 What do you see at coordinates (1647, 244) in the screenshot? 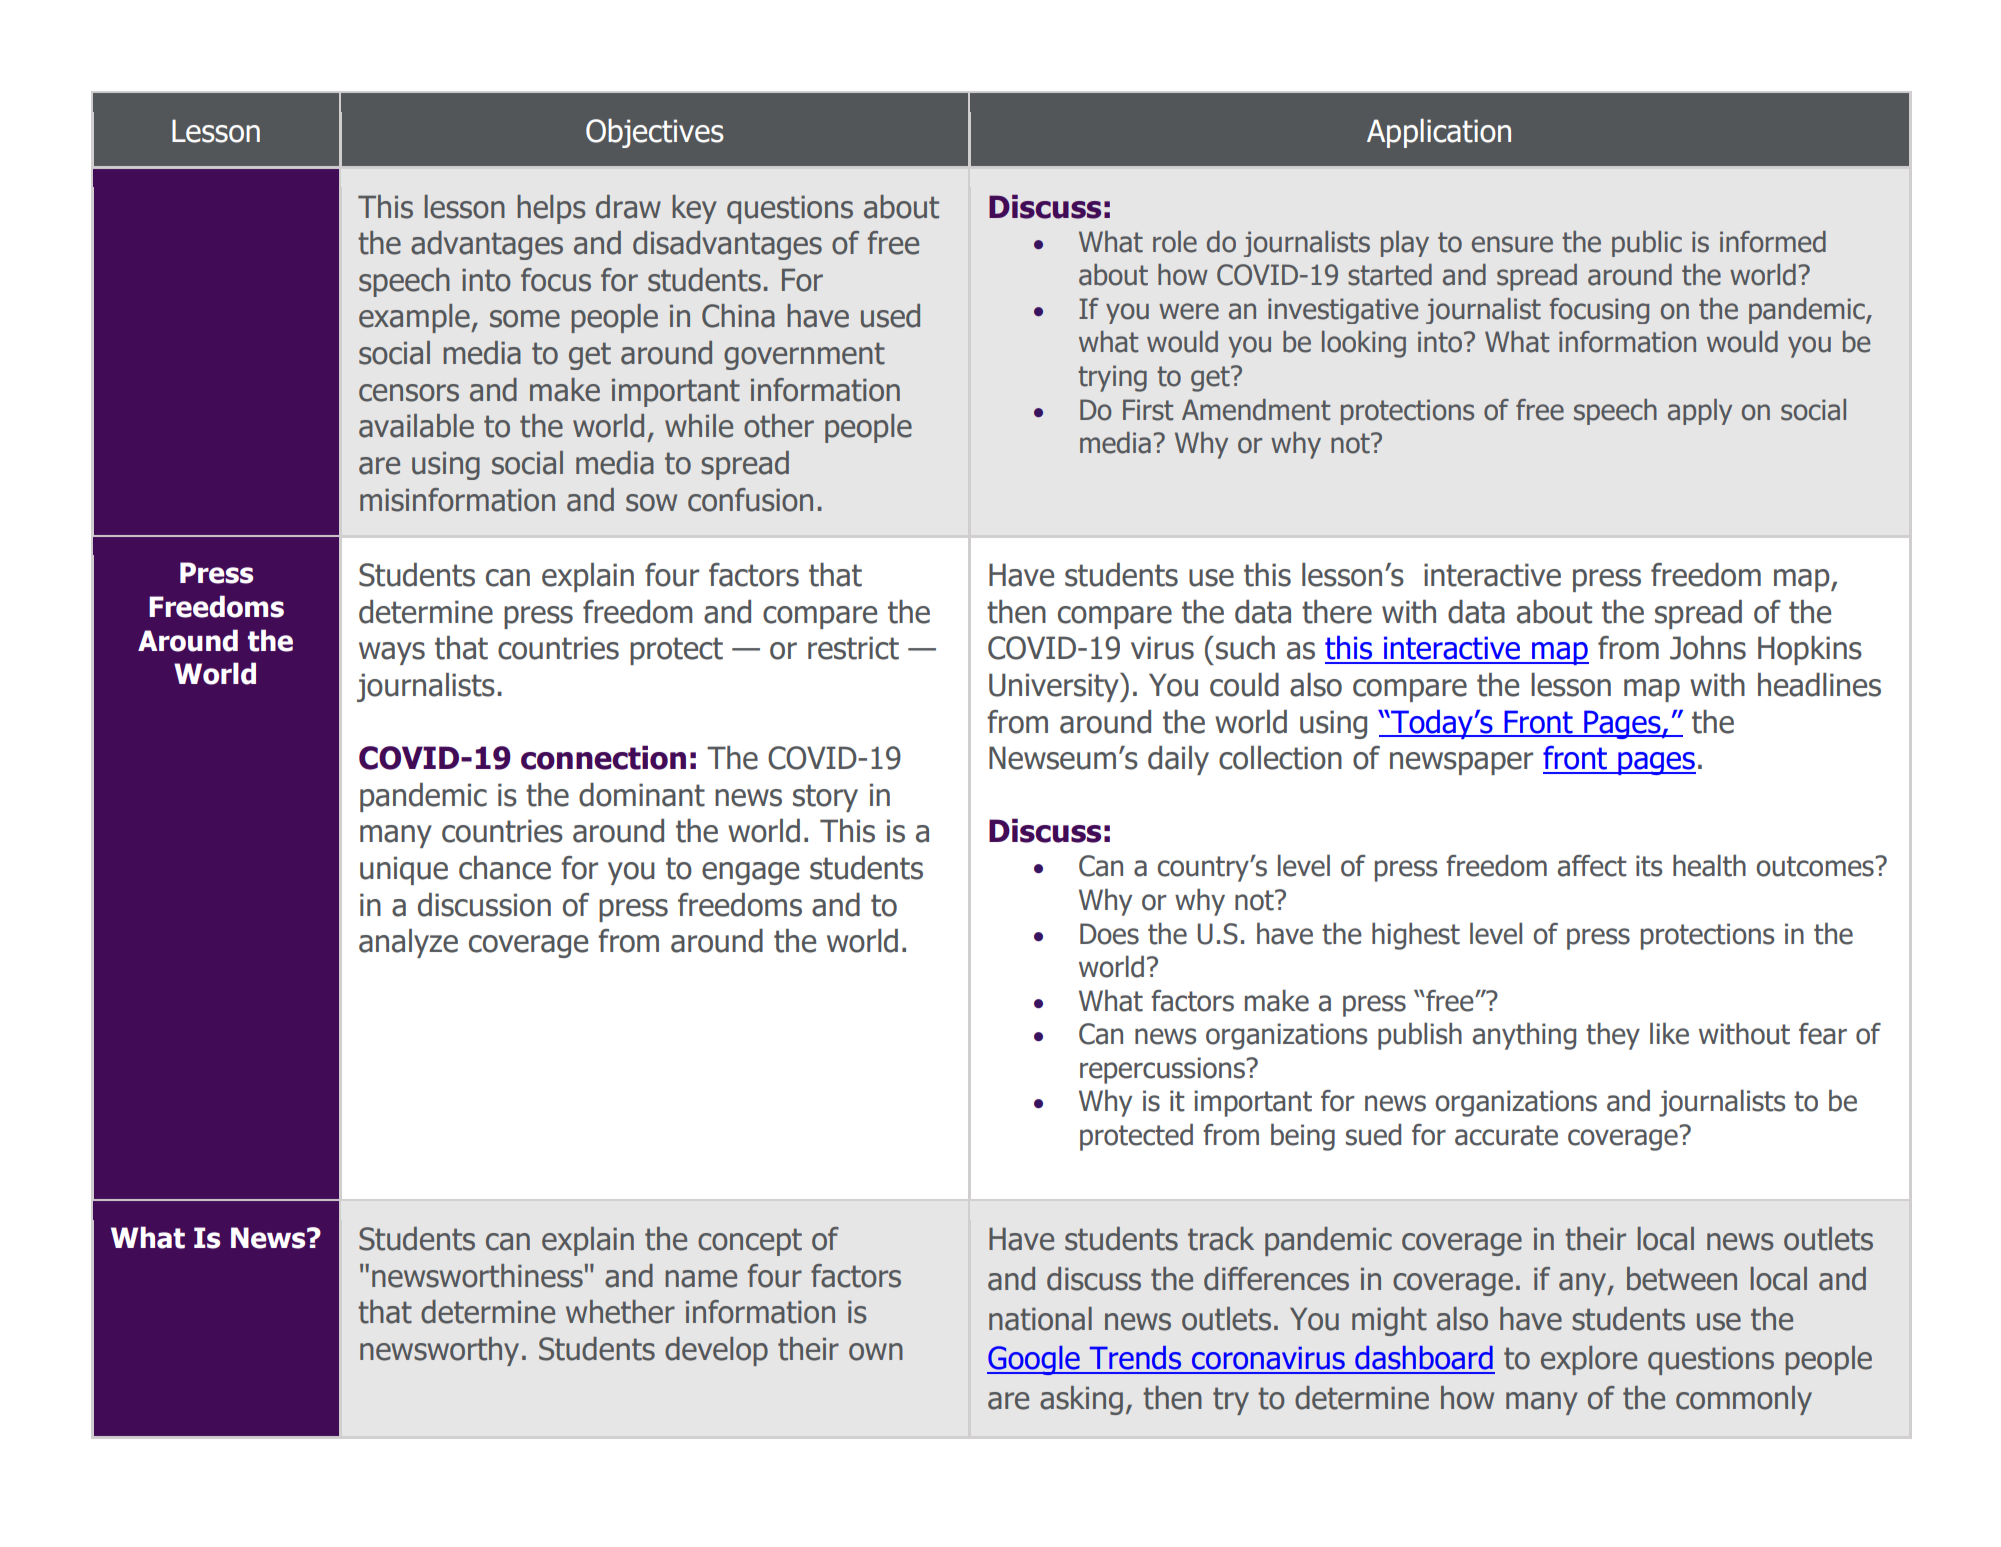
I see `public` at bounding box center [1647, 244].
